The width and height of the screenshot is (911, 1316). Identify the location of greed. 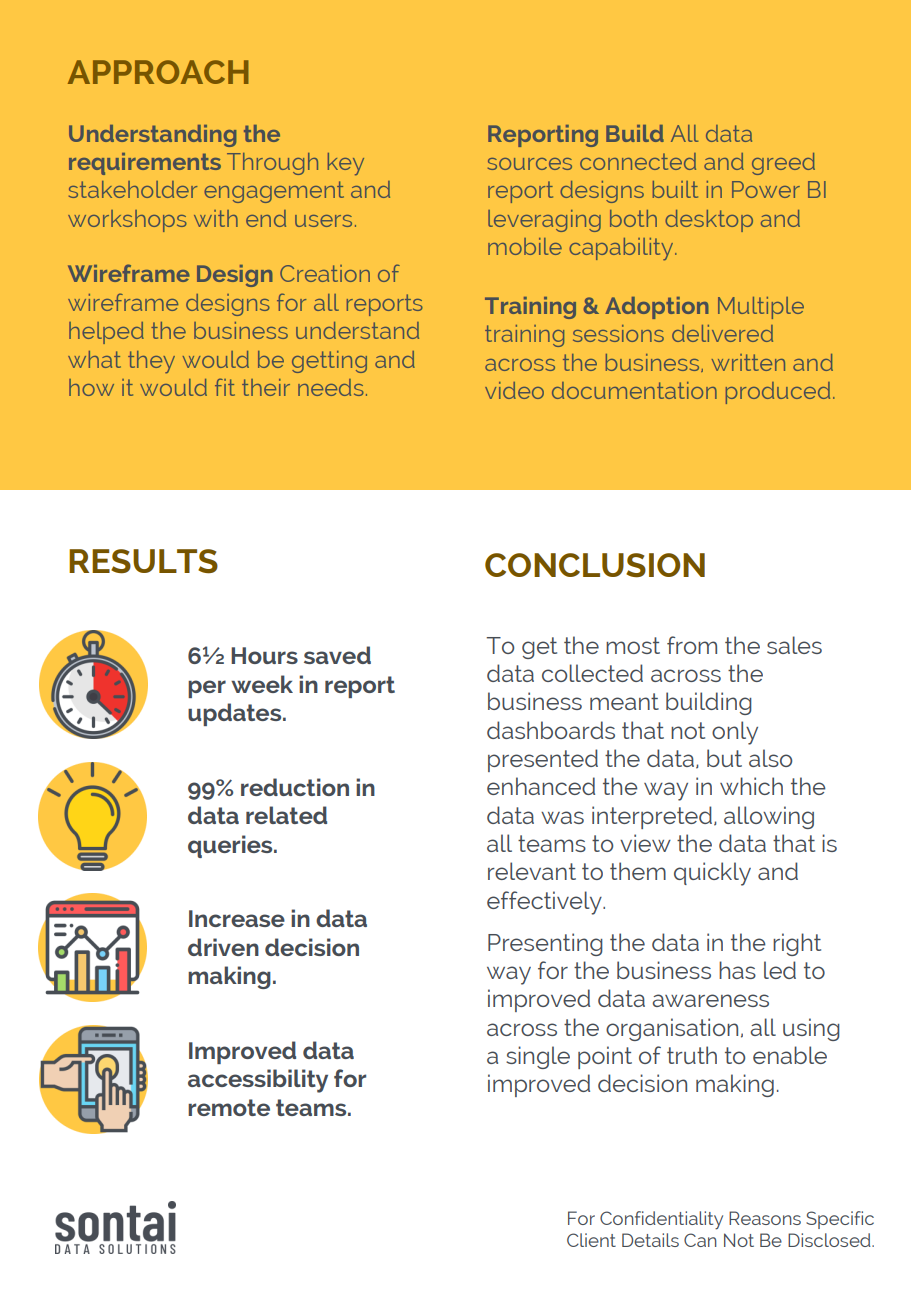
(783, 164).
